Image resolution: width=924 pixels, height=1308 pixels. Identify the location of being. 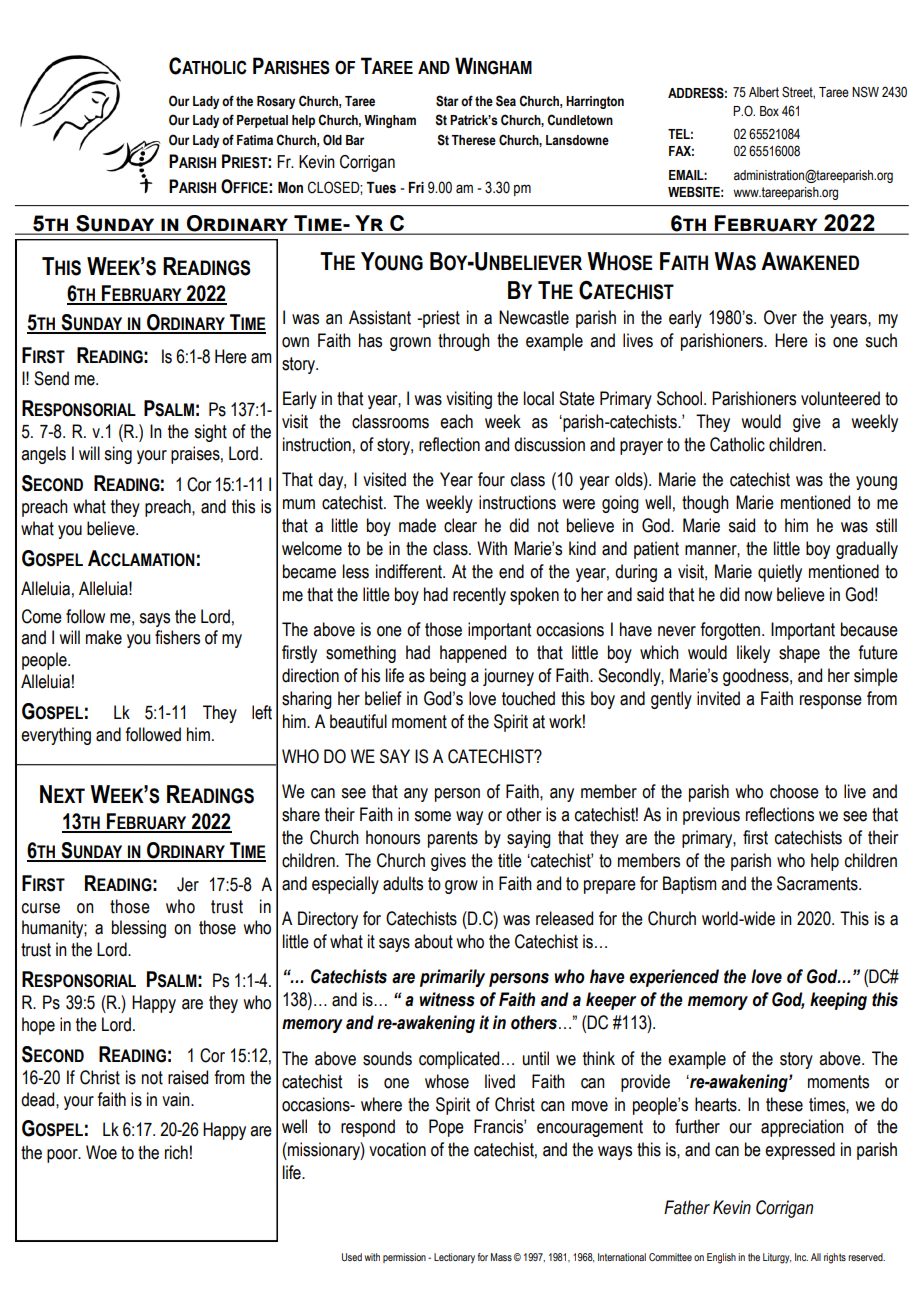
(448, 677).
